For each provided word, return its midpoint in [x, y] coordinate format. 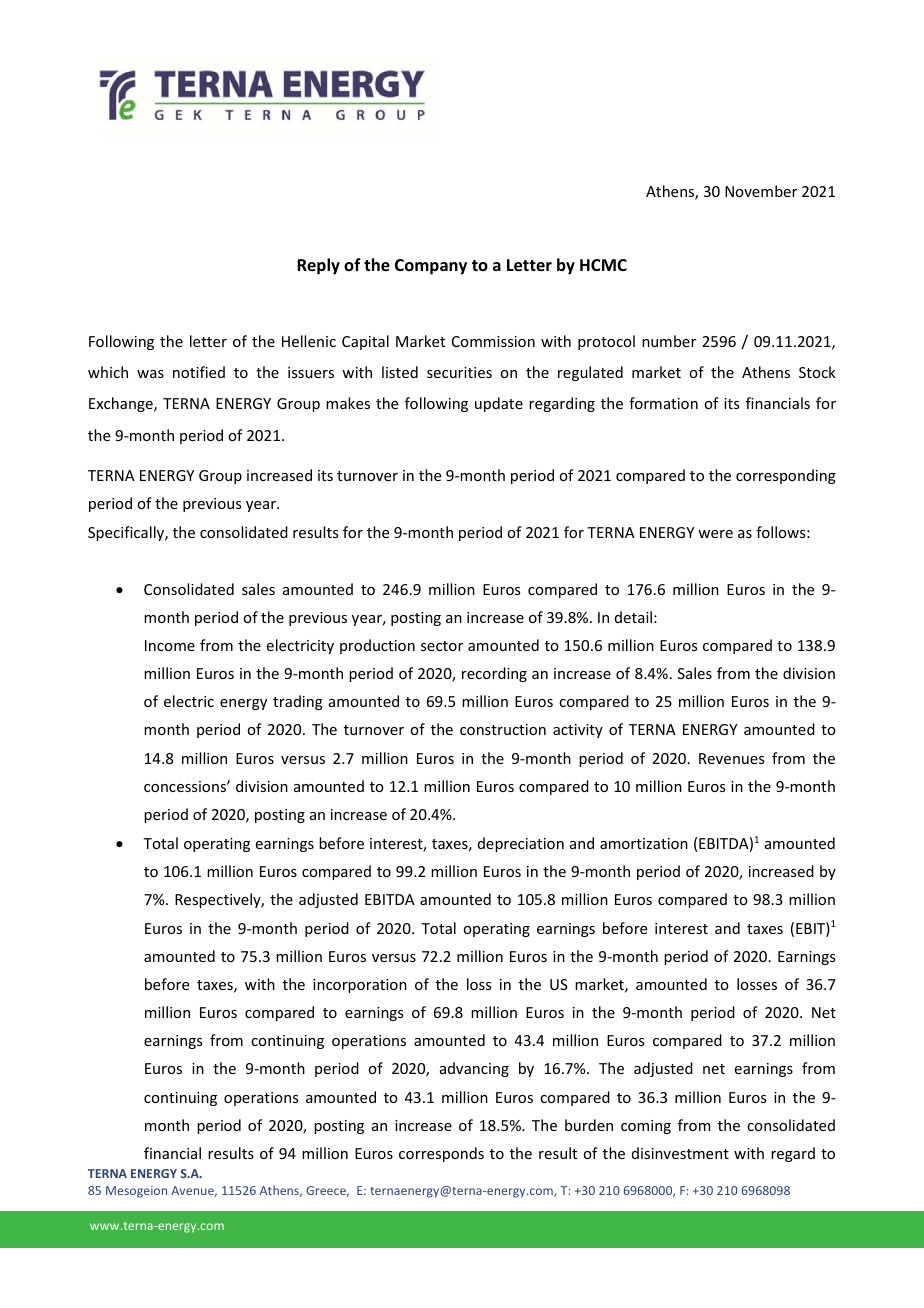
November [761, 191]
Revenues [731, 758]
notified [199, 372]
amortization [644, 843]
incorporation [360, 986]
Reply [318, 266]
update [499, 404]
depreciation [521, 844]
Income [170, 645]
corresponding [786, 476]
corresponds [441, 1154]
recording [494, 674]
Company [431, 267]
